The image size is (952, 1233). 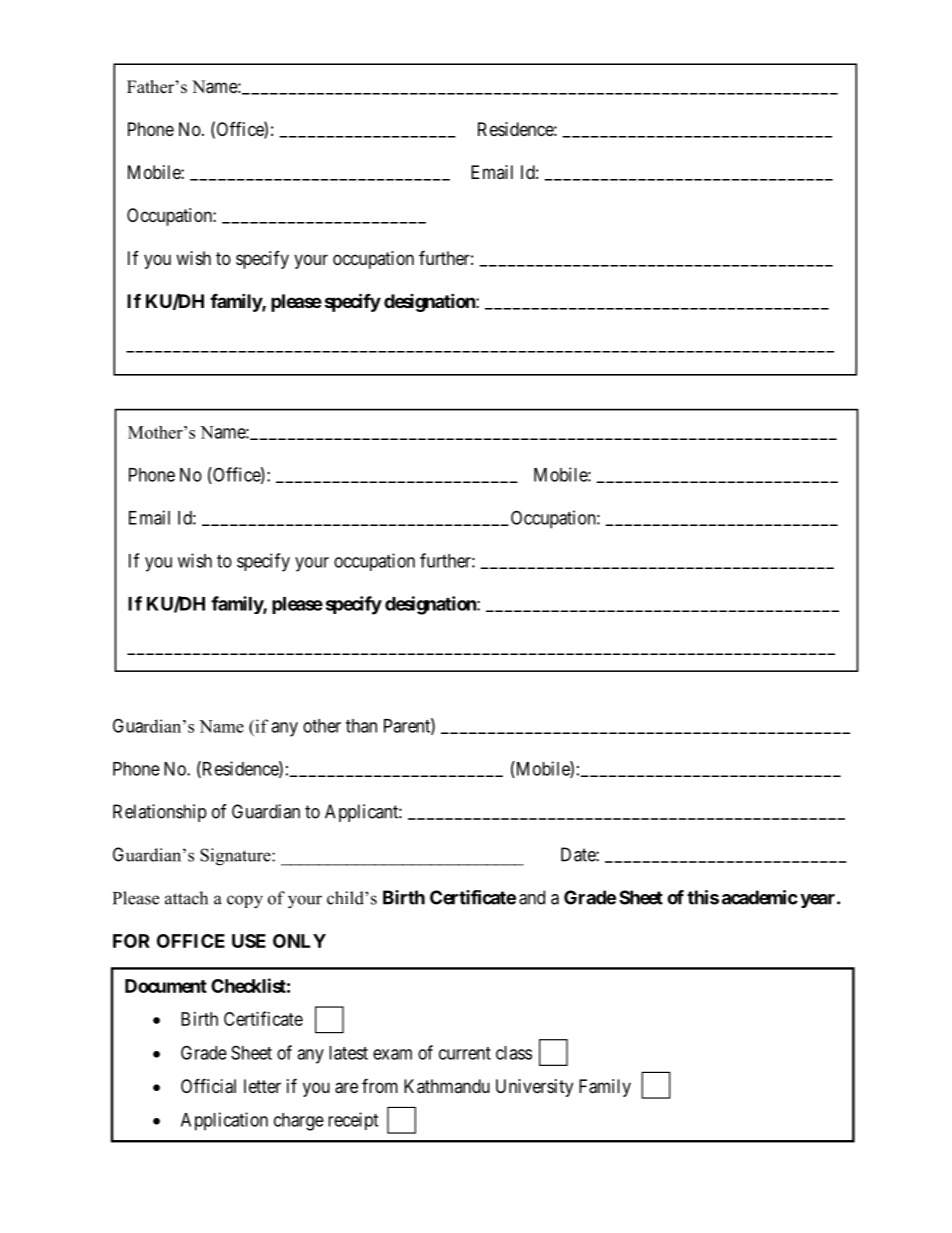 What do you see at coordinates (534, 1088) in the screenshot?
I see `University` at bounding box center [534, 1088].
